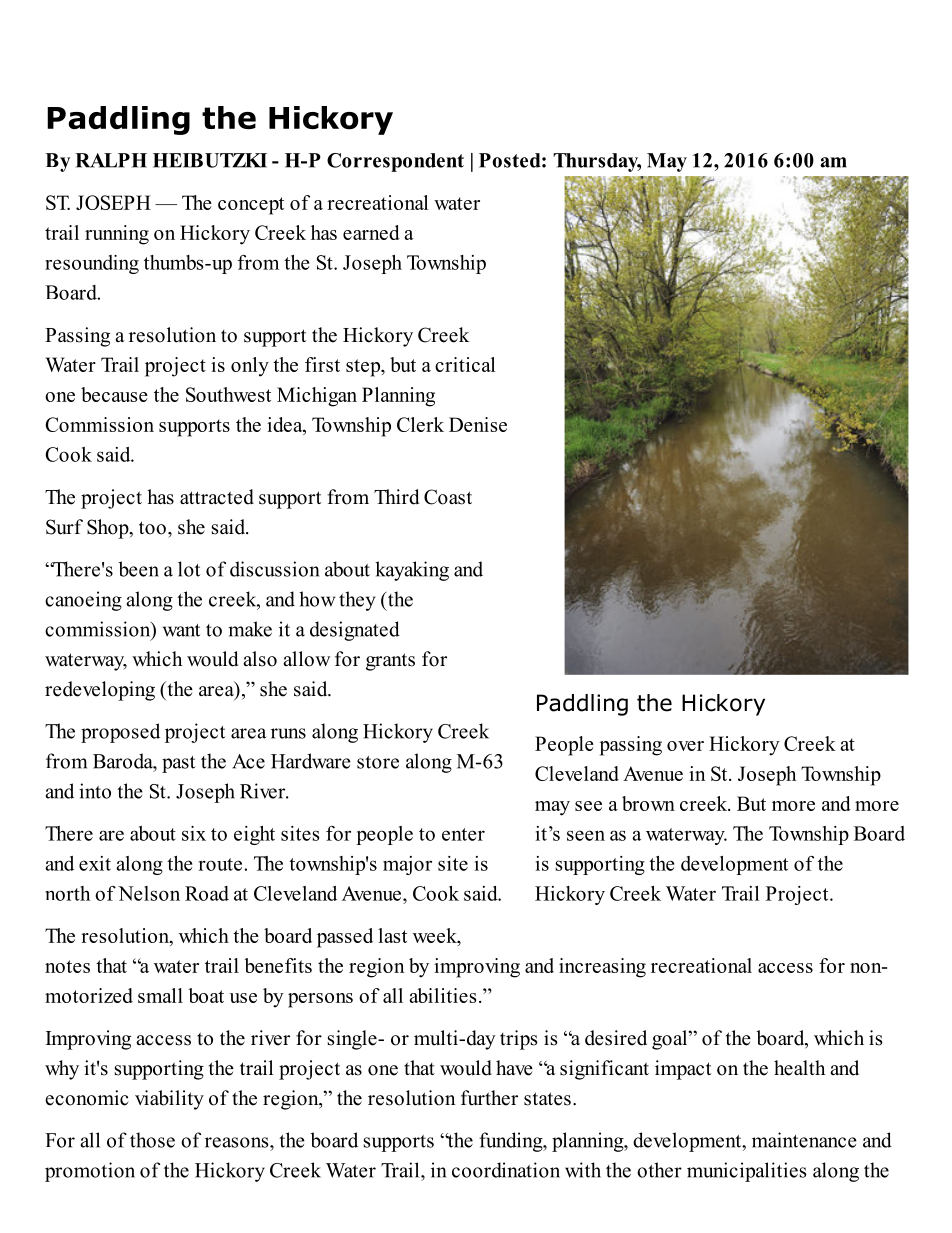  Describe the element at coordinates (390, 662) in the page. I see `grants` at that location.
